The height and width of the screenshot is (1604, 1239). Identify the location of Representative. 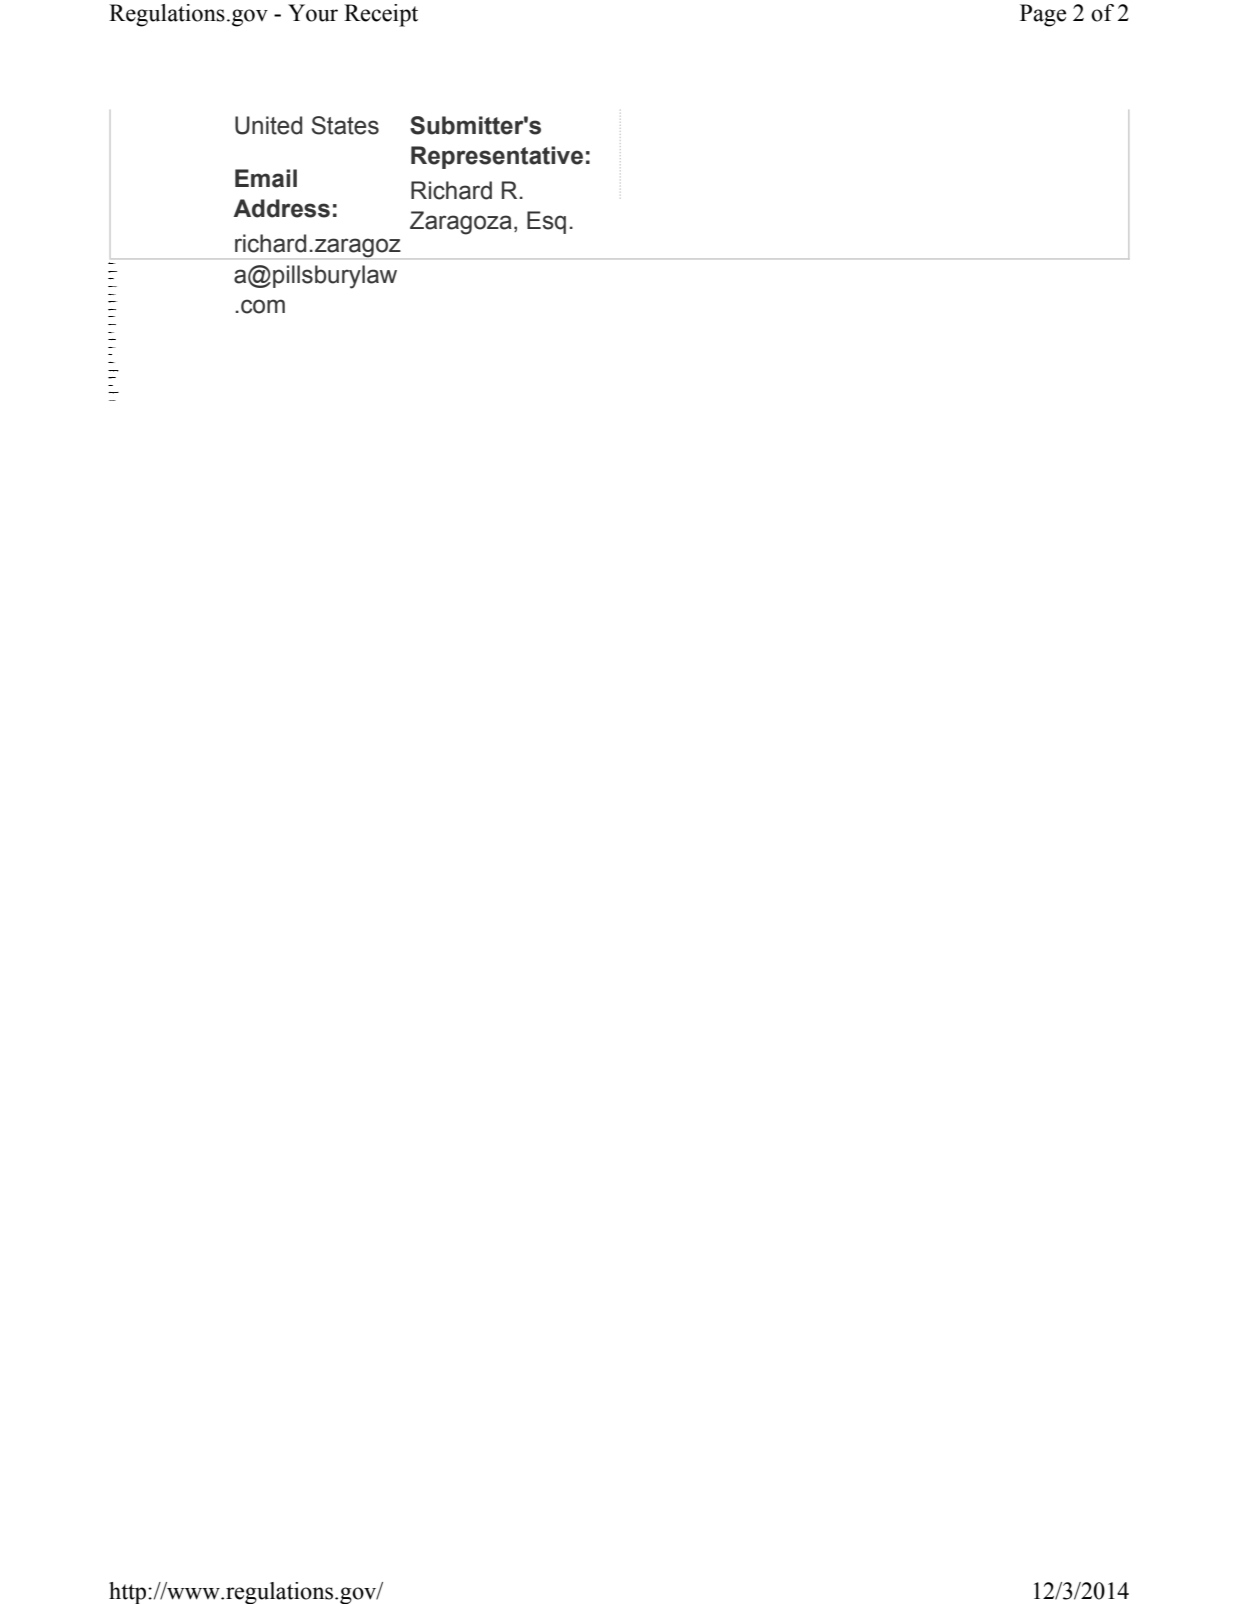
(497, 157).
